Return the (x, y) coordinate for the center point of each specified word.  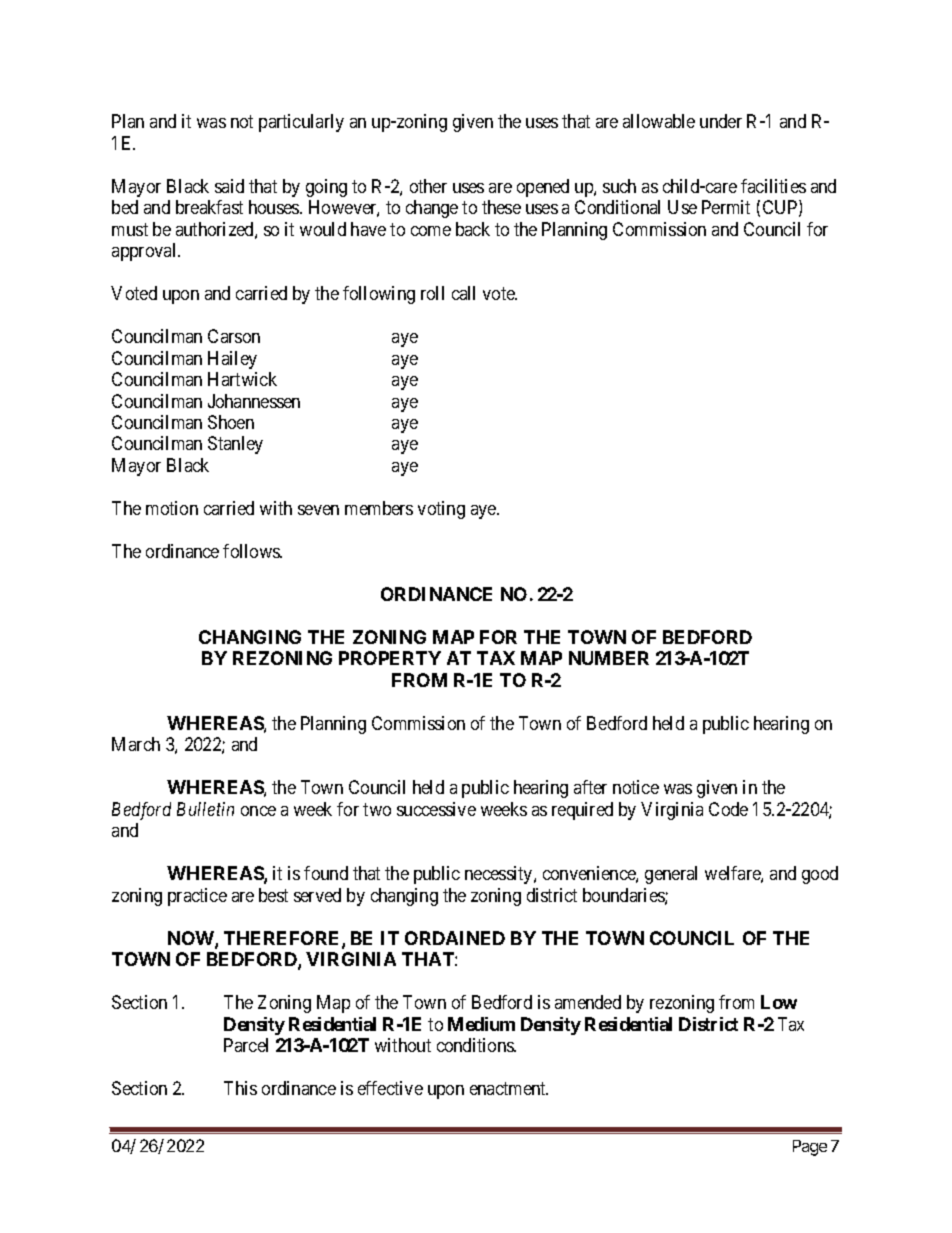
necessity (500, 875)
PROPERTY (390, 658)
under (721, 121)
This (240, 1088)
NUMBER (609, 658)
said (229, 186)
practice (197, 897)
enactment (509, 1088)
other (428, 186)
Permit (726, 207)
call (463, 293)
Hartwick (242, 379)
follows (252, 551)
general (671, 875)
